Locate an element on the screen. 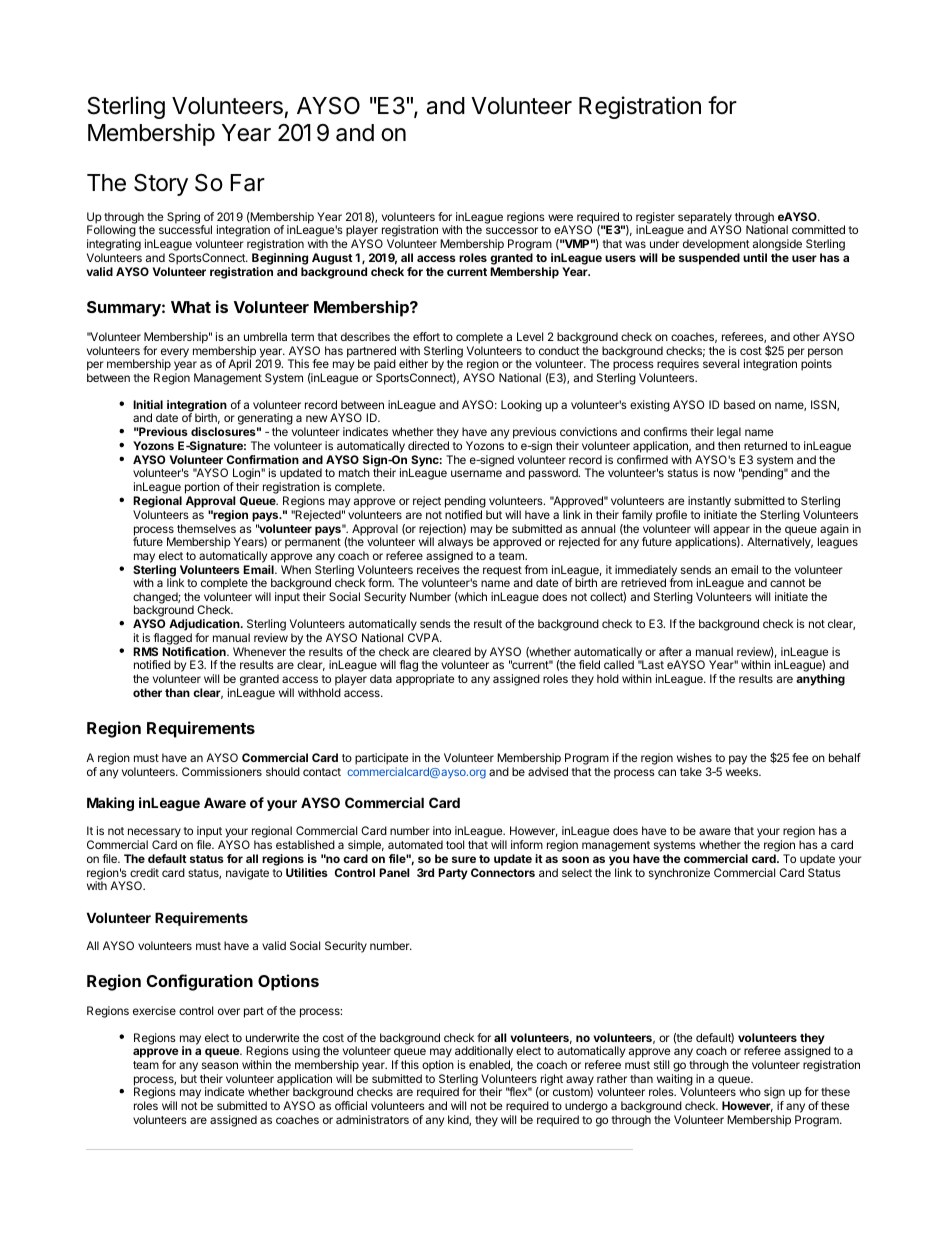 This screenshot has height=1233, width=952. appropriate is located at coordinates (425, 680).
